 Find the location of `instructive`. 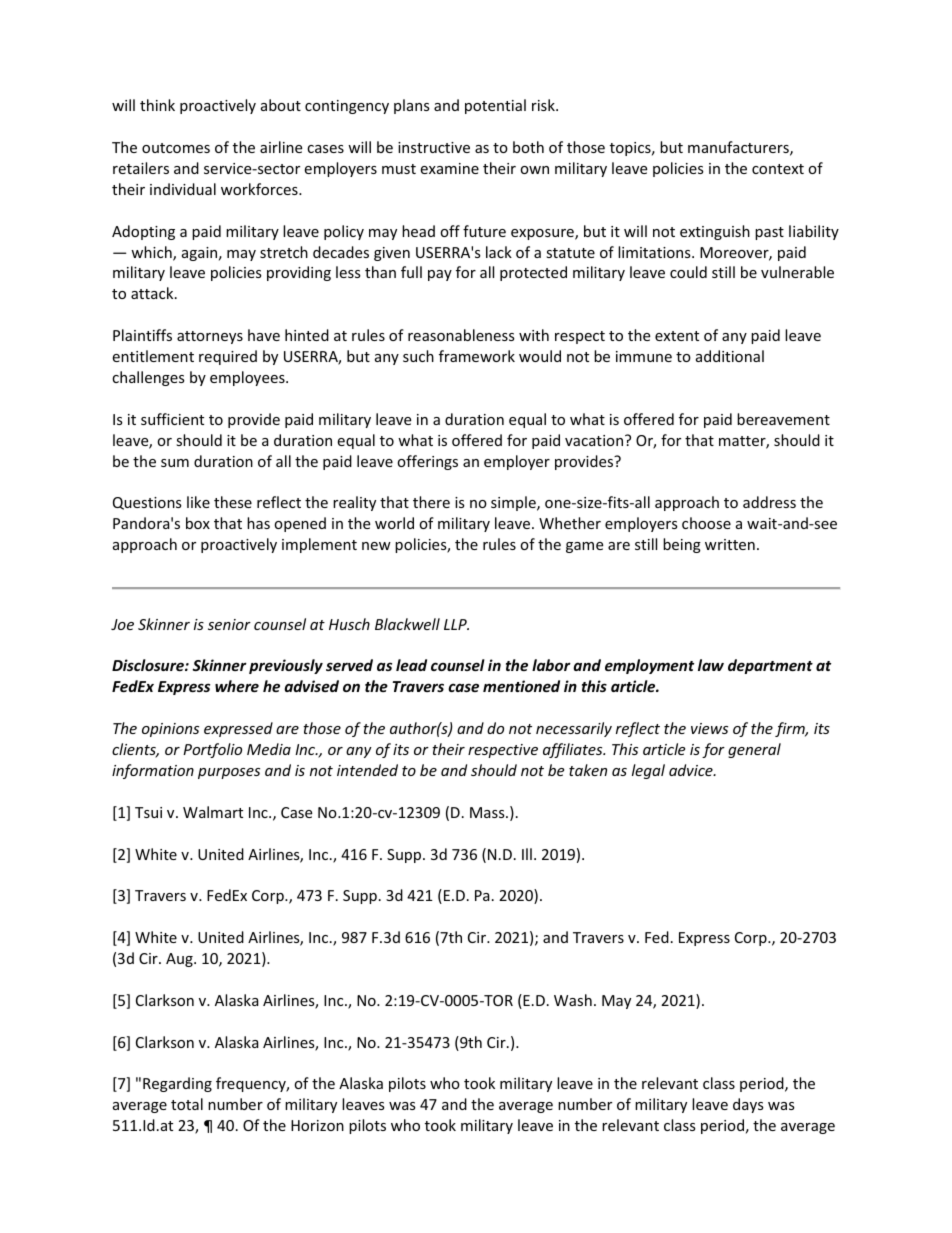

instructive is located at coordinates (434, 147).
